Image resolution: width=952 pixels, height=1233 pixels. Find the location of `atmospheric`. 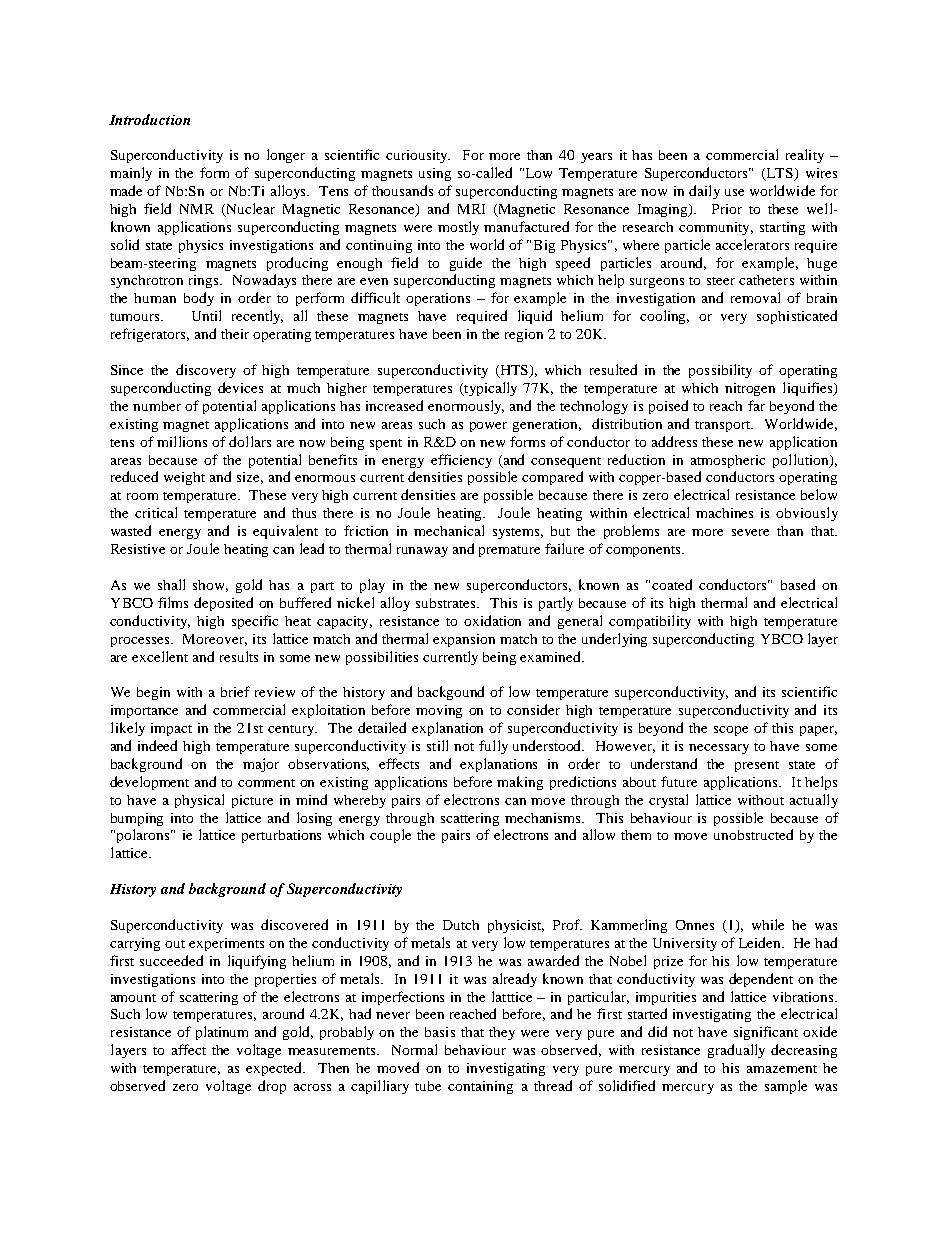

atmospheric is located at coordinates (728, 461).
